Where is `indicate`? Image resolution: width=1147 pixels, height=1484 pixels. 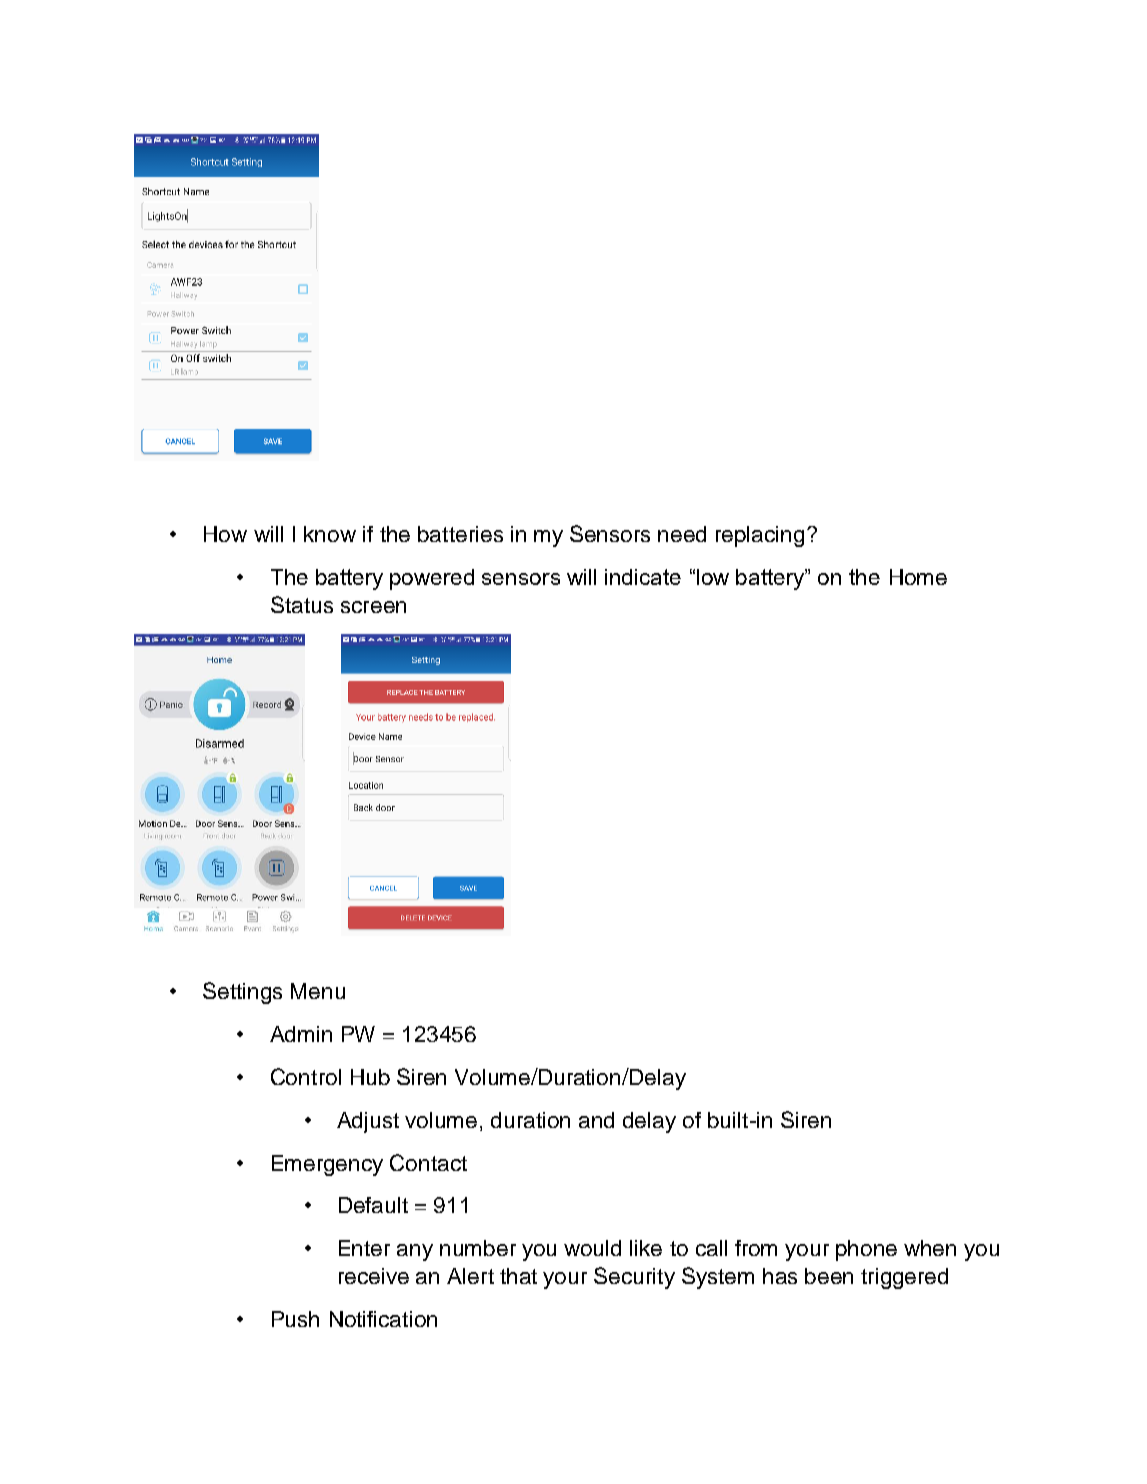 indicate is located at coordinates (643, 577).
